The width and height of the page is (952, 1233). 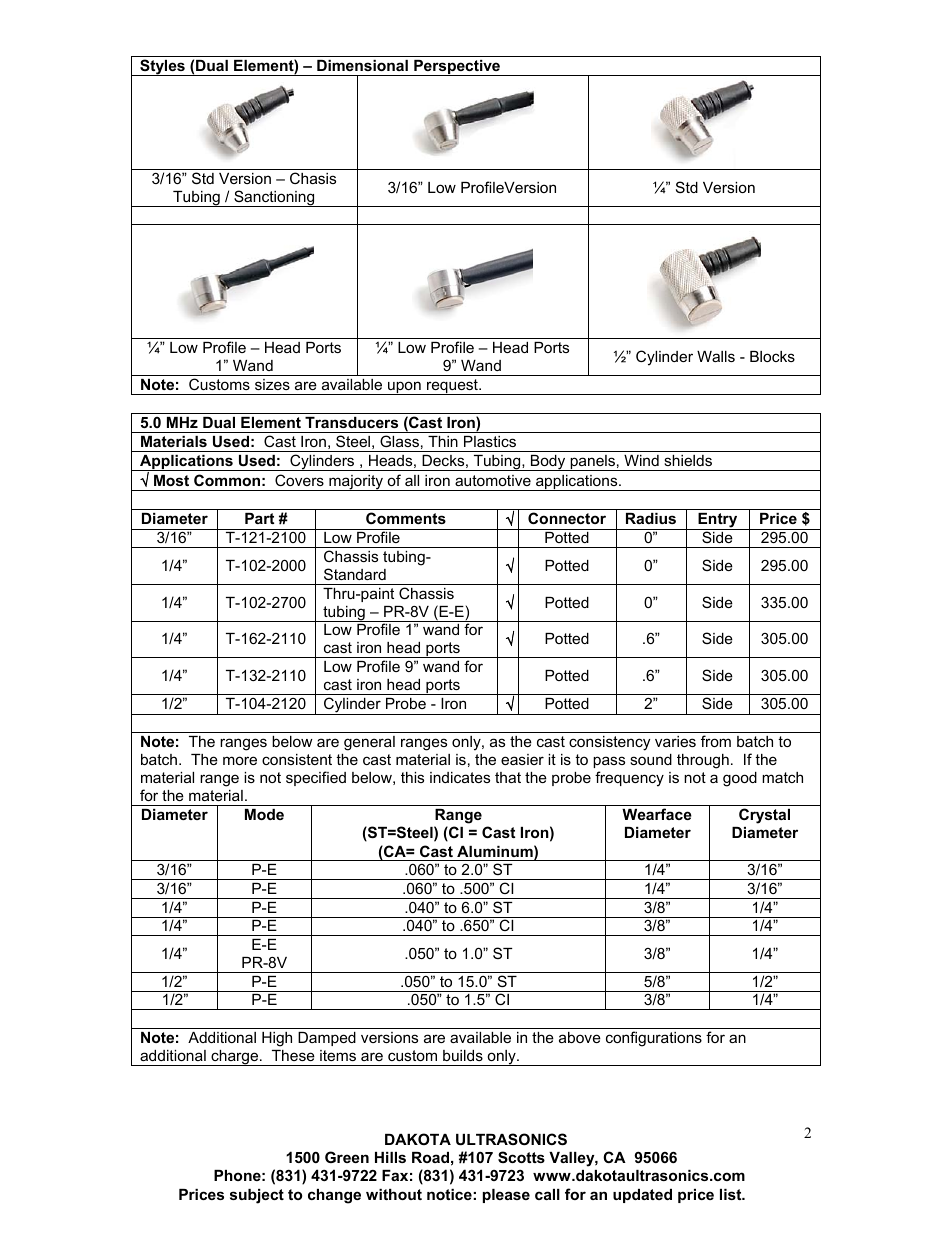 I want to click on Perspective, so click(x=457, y=68).
